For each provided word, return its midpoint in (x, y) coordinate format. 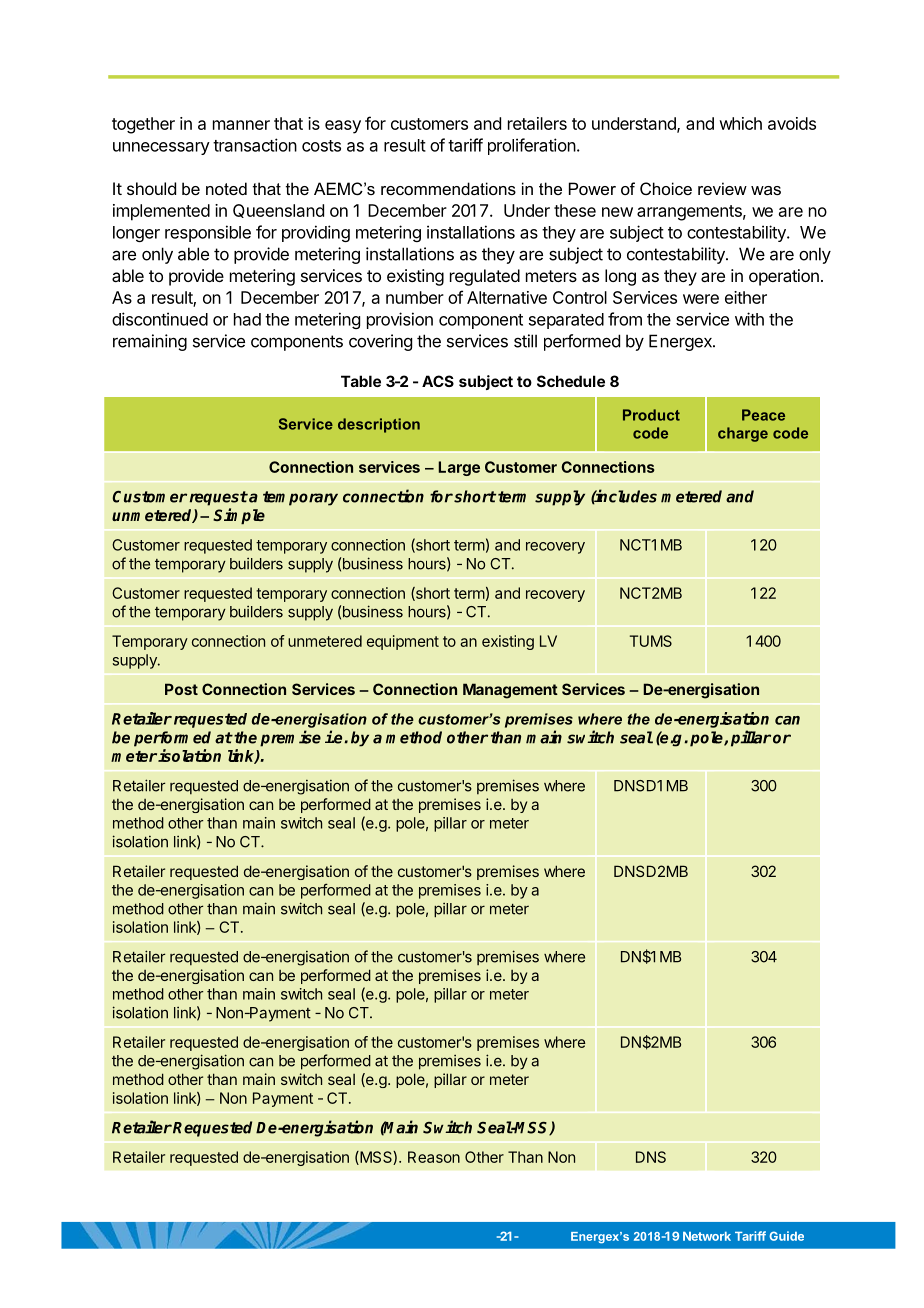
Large (459, 468)
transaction (255, 145)
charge (743, 434)
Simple (239, 516)
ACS (438, 381)
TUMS (651, 641)
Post (181, 689)
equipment (403, 642)
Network (707, 1236)
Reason (434, 1157)
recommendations (448, 188)
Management (510, 691)
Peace (763, 415)
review (722, 188)
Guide (786, 1236)
